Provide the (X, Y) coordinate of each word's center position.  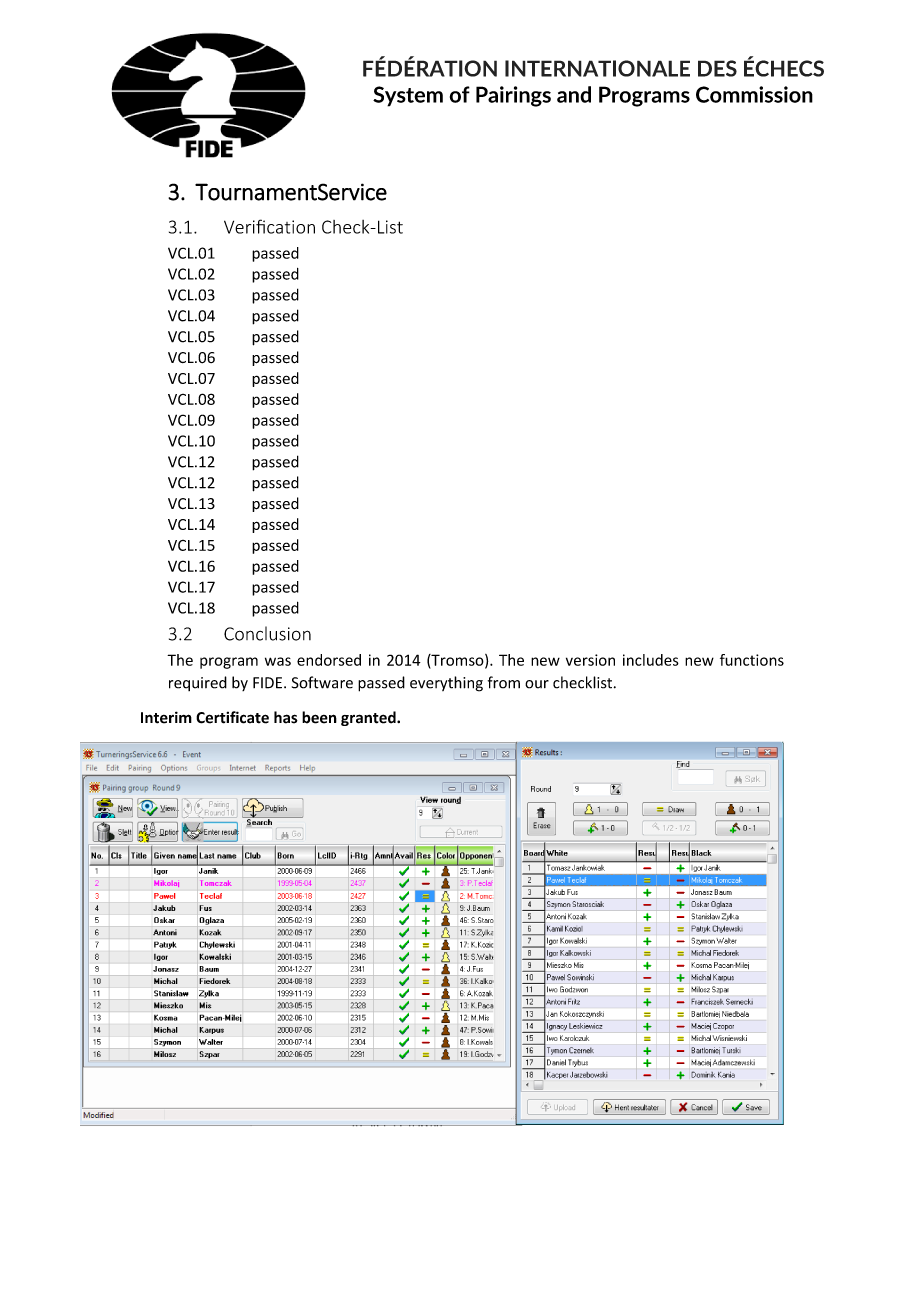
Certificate (232, 717)
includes (651, 660)
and (574, 94)
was (278, 661)
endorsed (329, 660)
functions (752, 660)
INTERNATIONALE (597, 68)
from (504, 682)
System (408, 96)
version (590, 660)
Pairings (513, 96)
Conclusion (267, 633)
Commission (754, 94)
